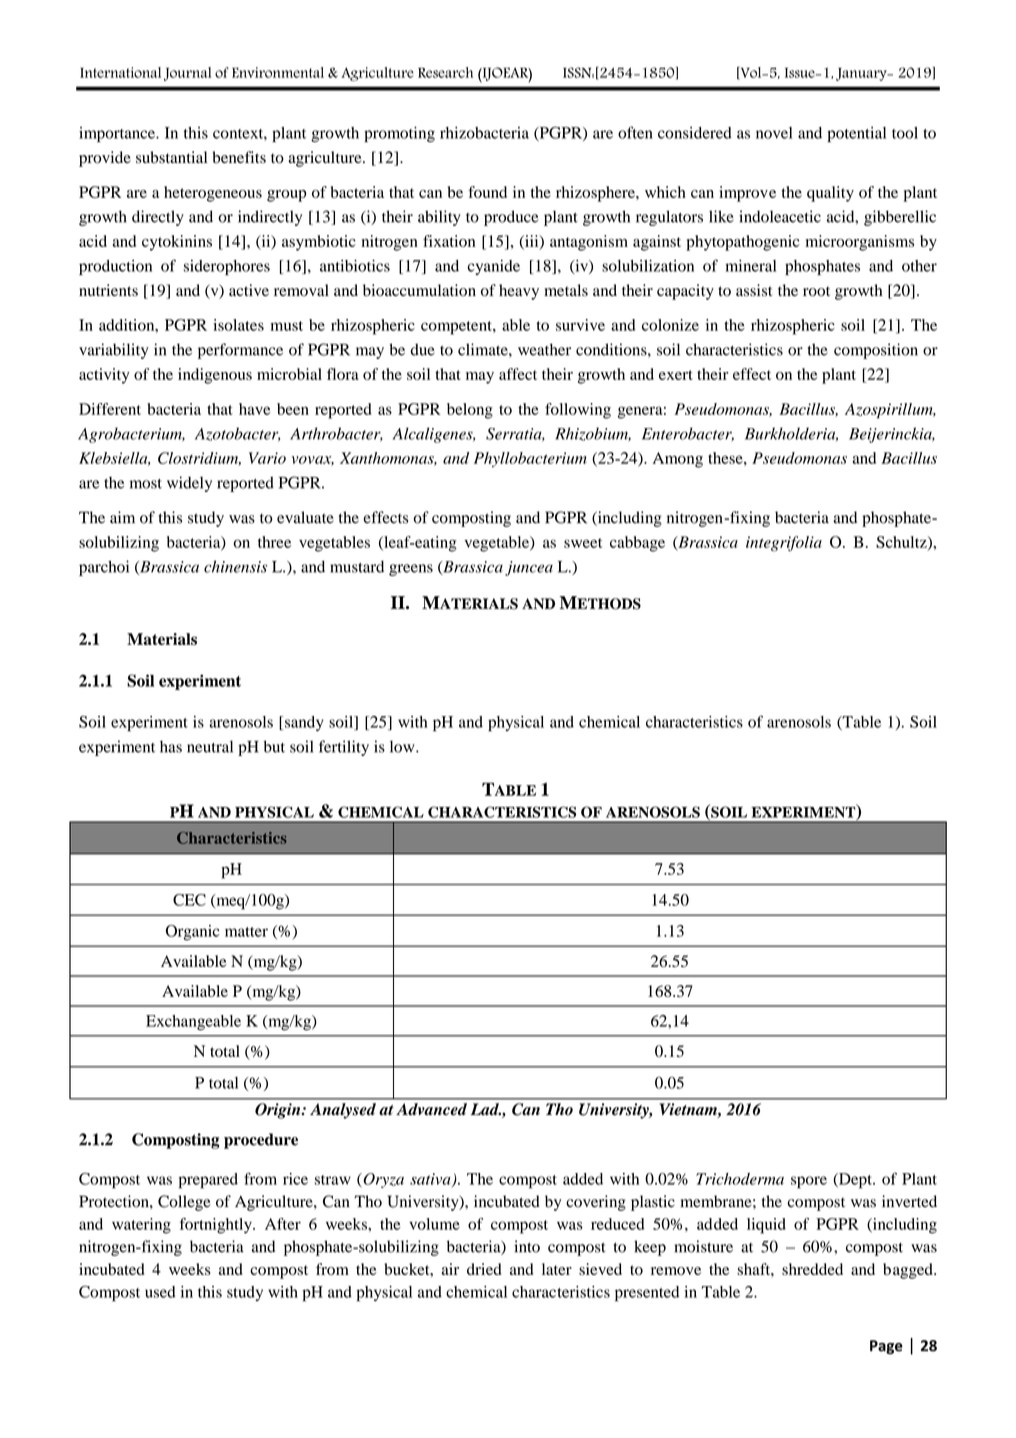  Describe the element at coordinates (812, 1269) in the document. I see `shredded` at that location.
